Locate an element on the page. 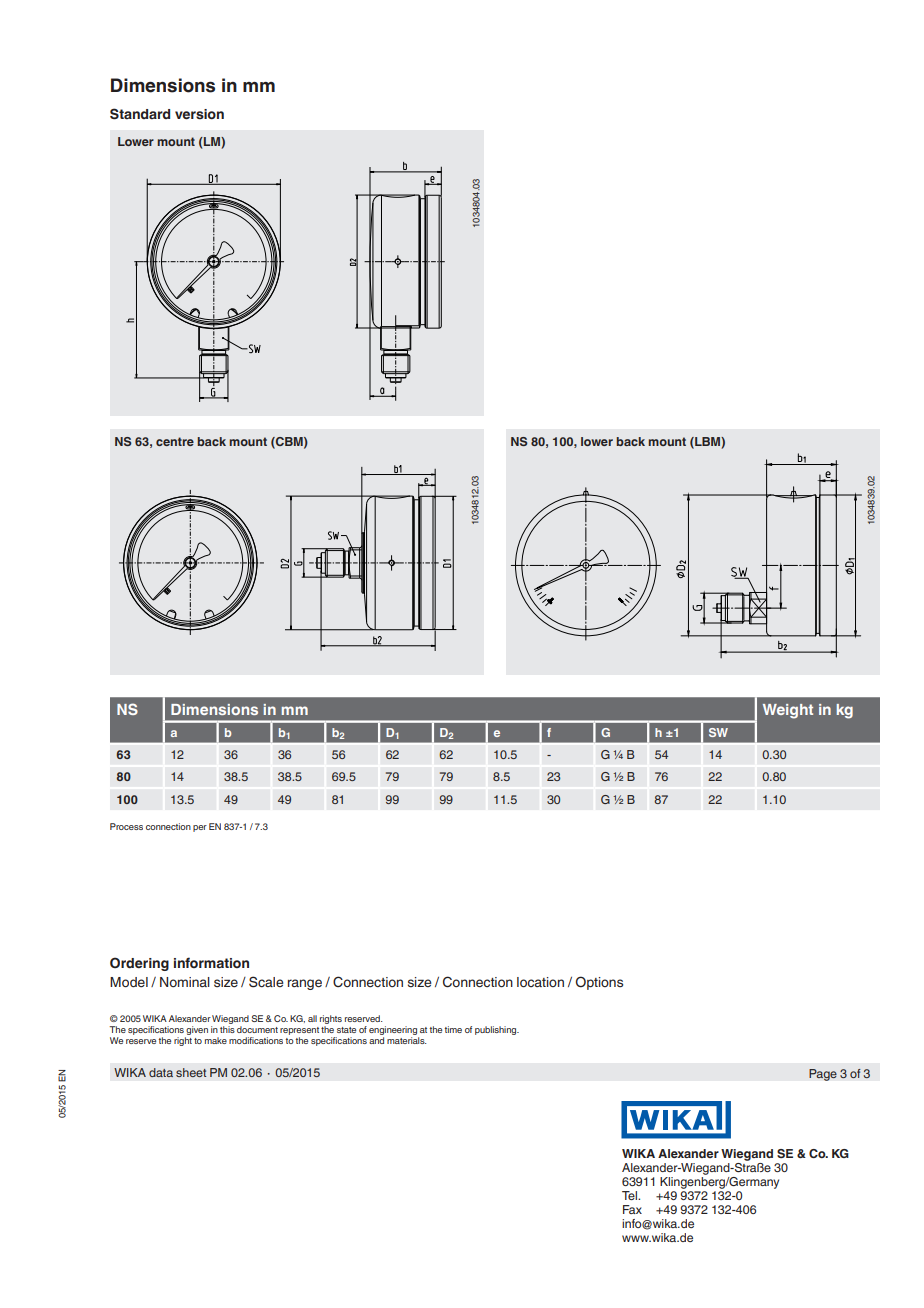  Tel is located at coordinates (630, 1195).
